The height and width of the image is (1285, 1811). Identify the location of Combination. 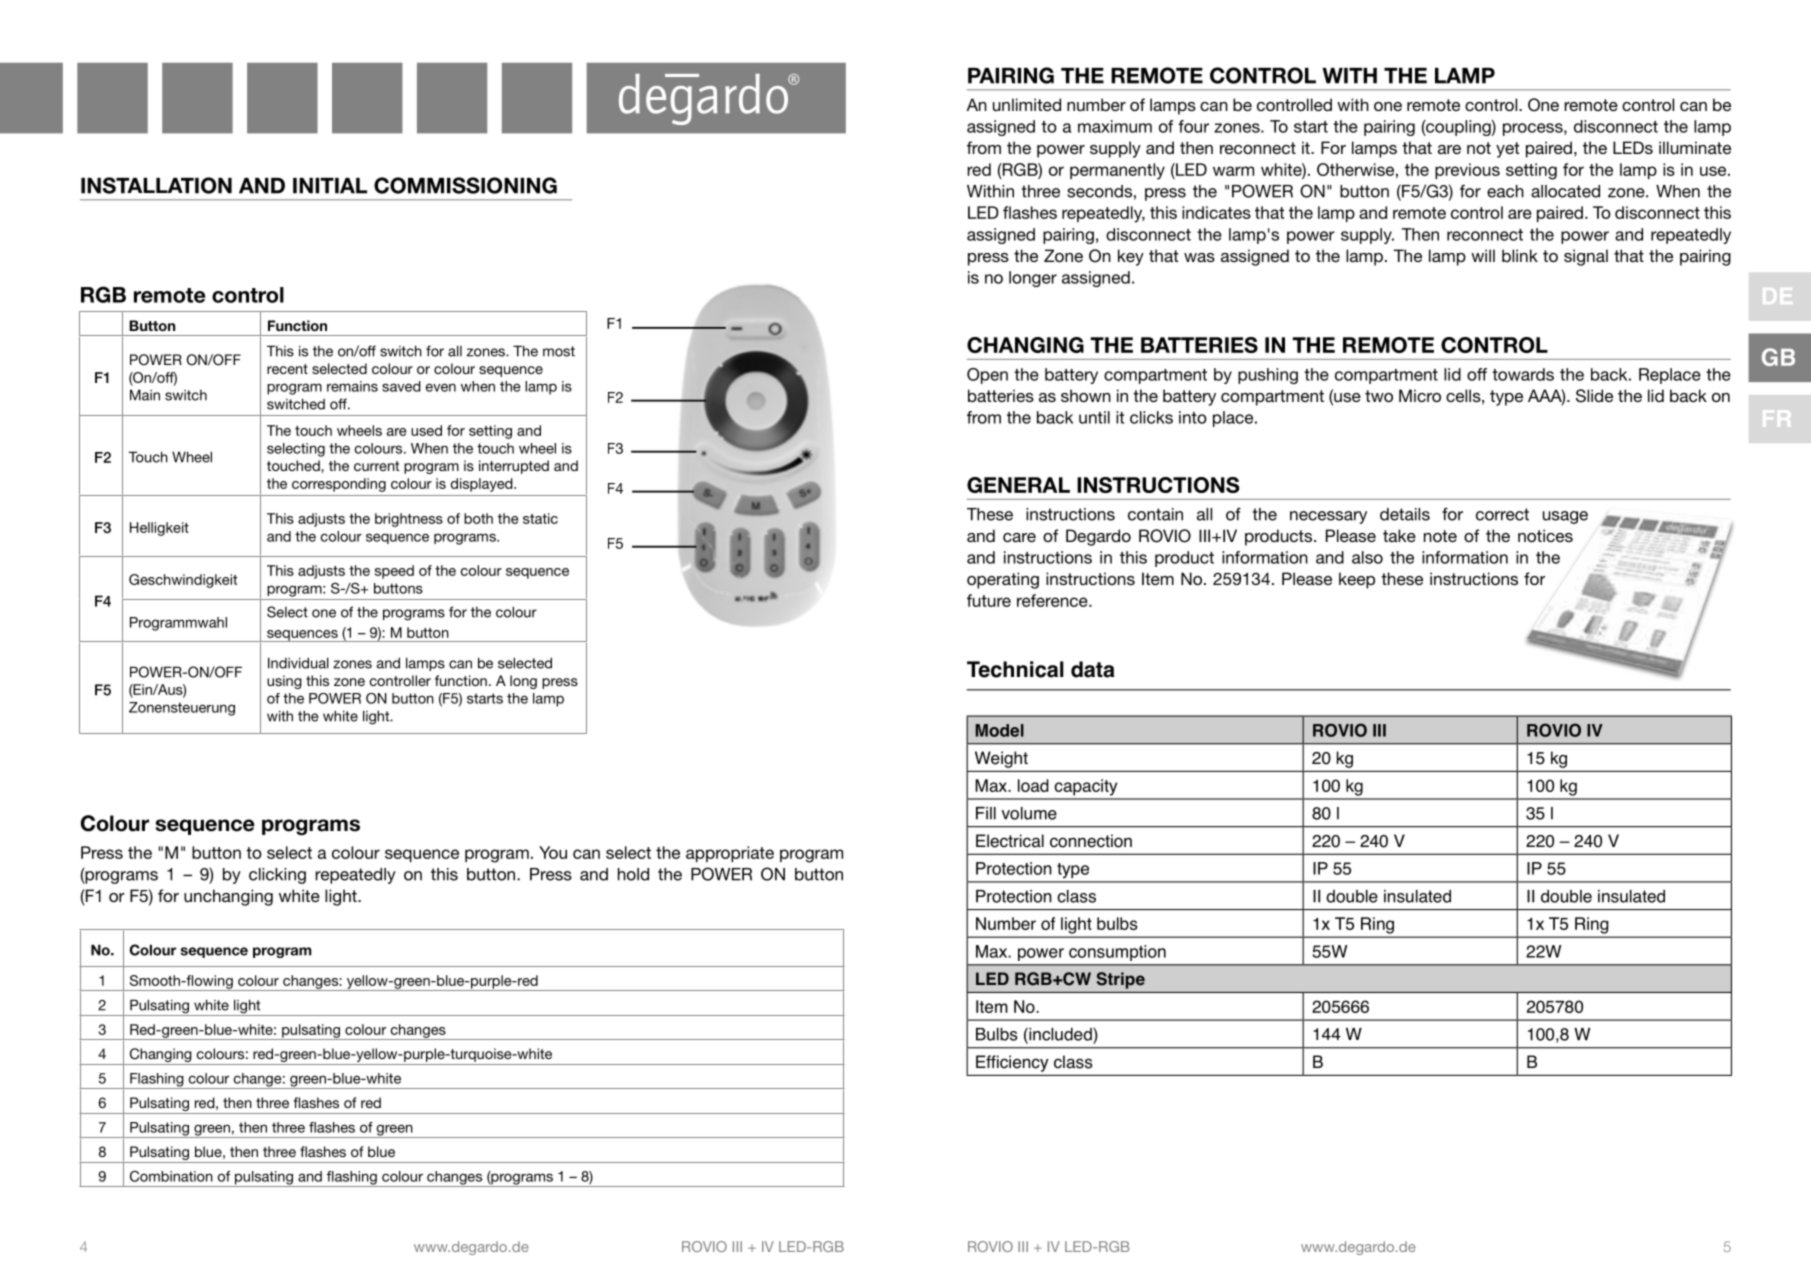
(171, 1176).
